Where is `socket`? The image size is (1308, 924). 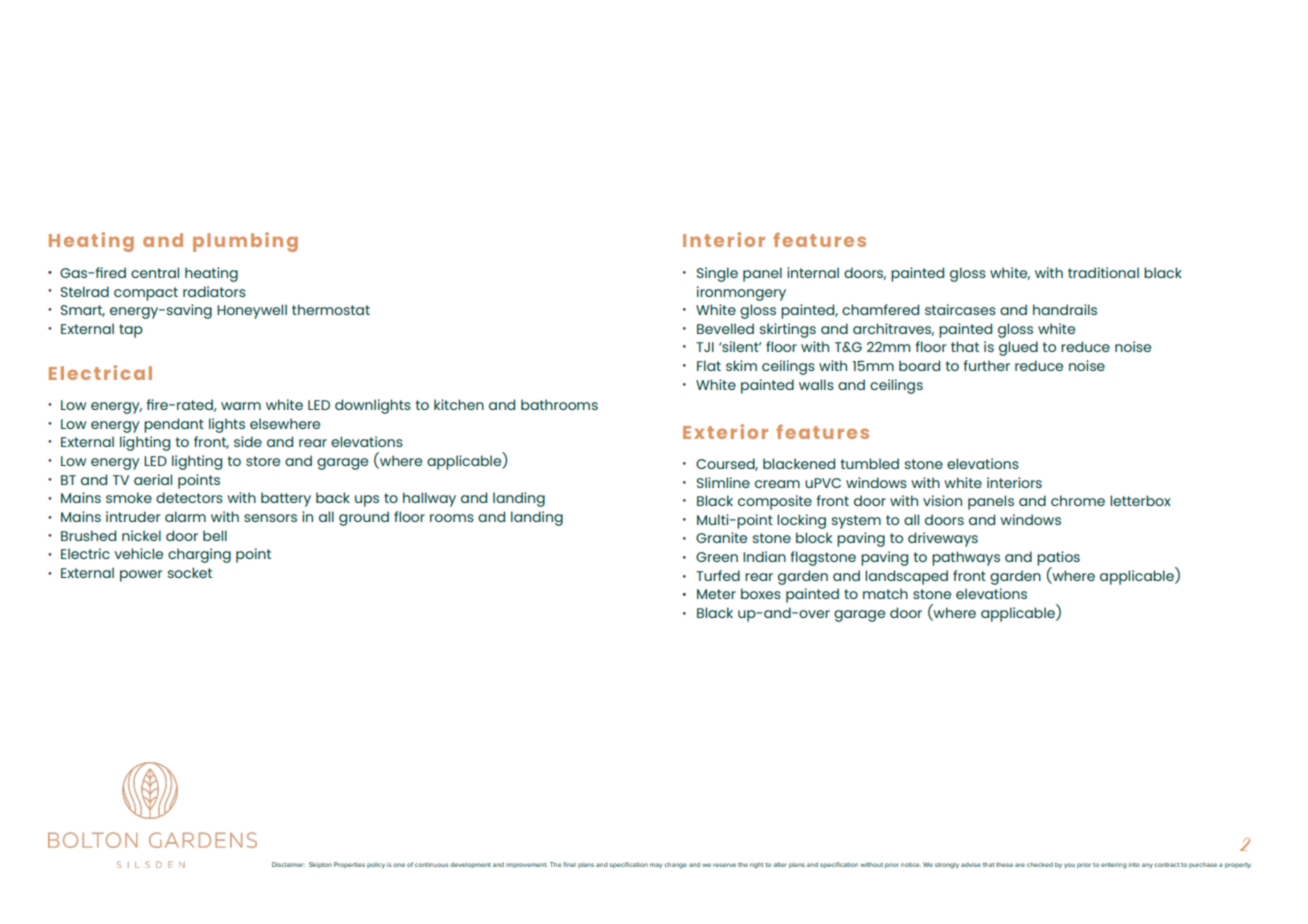 socket is located at coordinates (189, 572).
